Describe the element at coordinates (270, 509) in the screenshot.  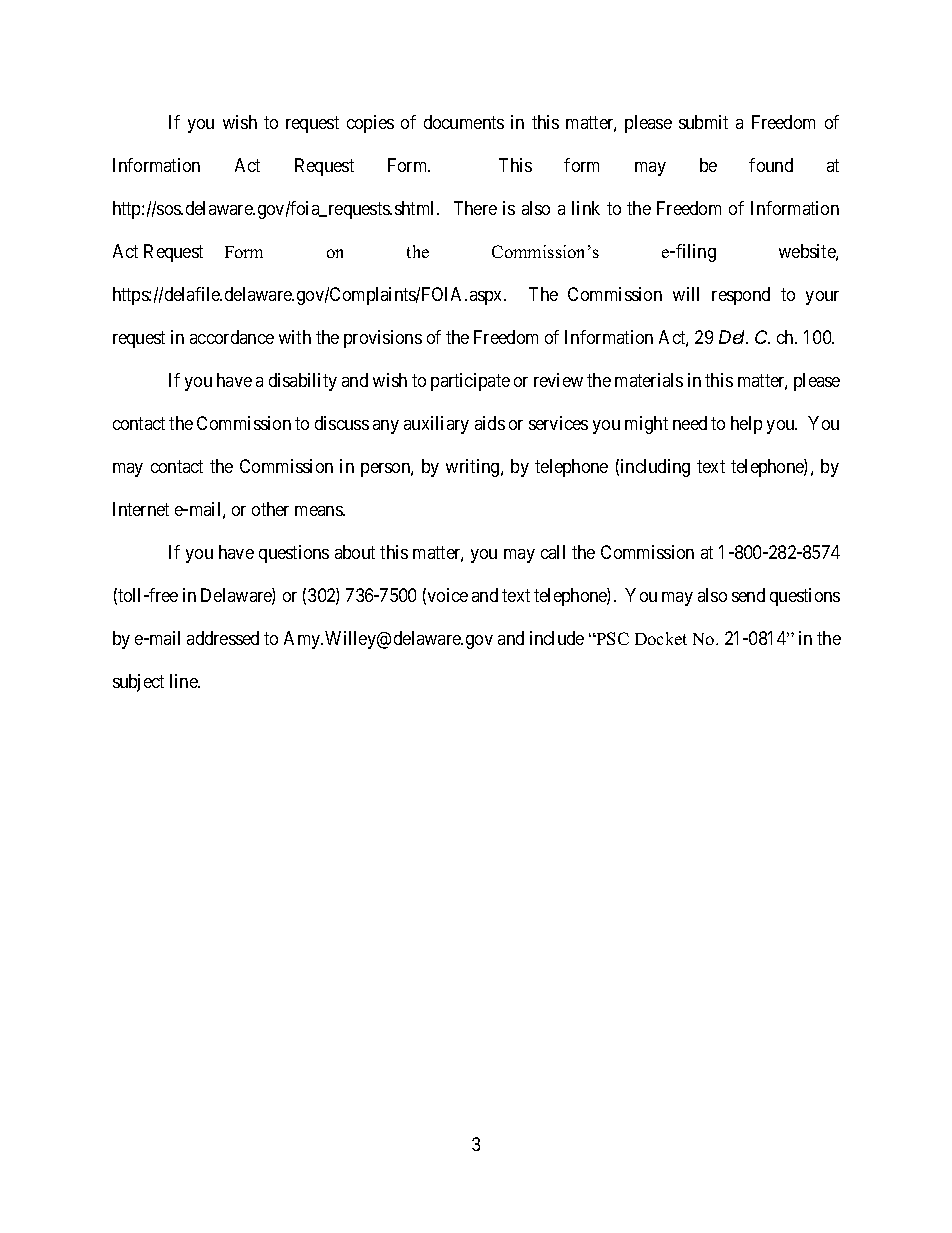
I see `other` at that location.
